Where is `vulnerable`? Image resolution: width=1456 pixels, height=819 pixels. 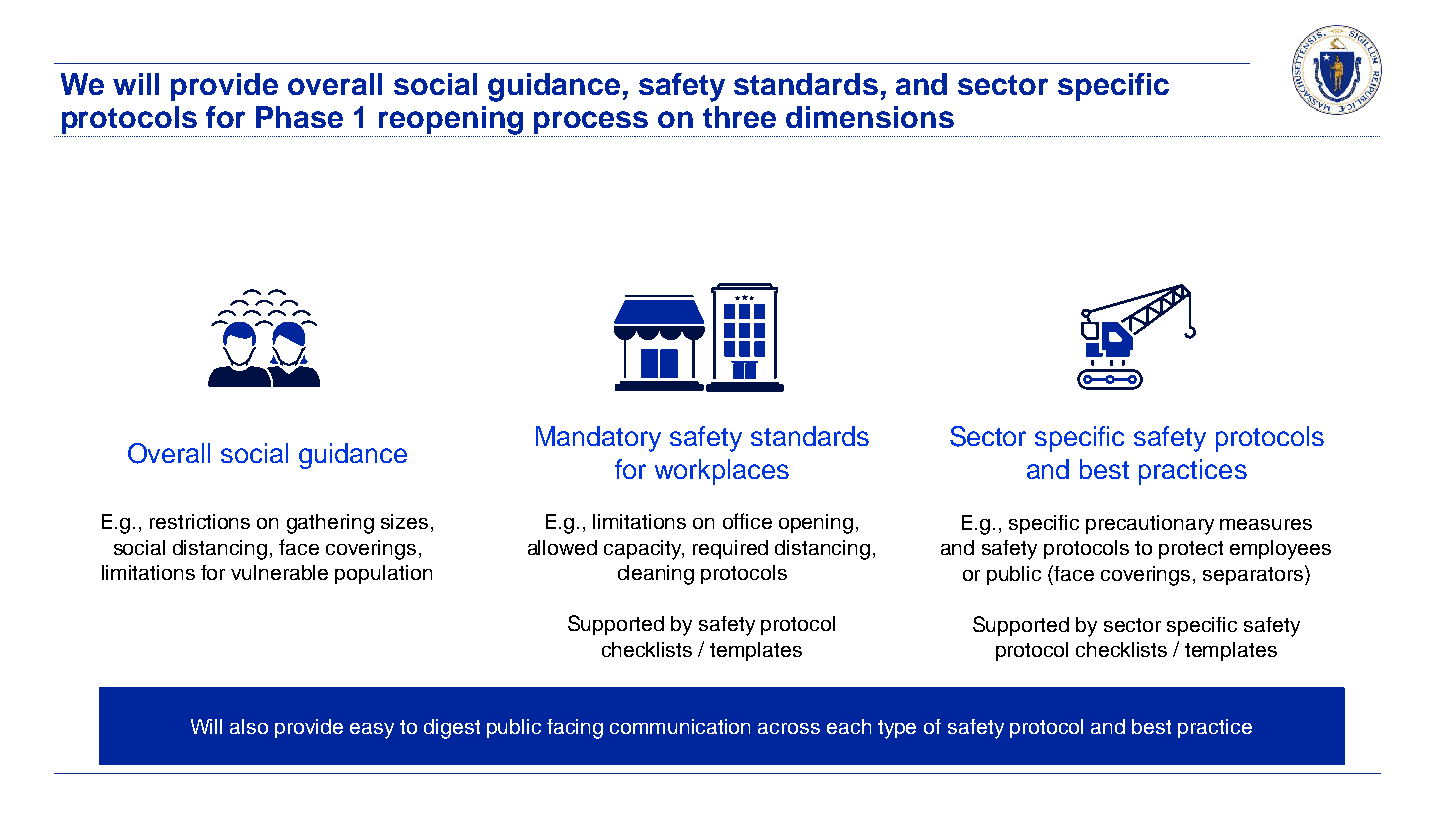
vulnerable is located at coordinates (279, 572).
